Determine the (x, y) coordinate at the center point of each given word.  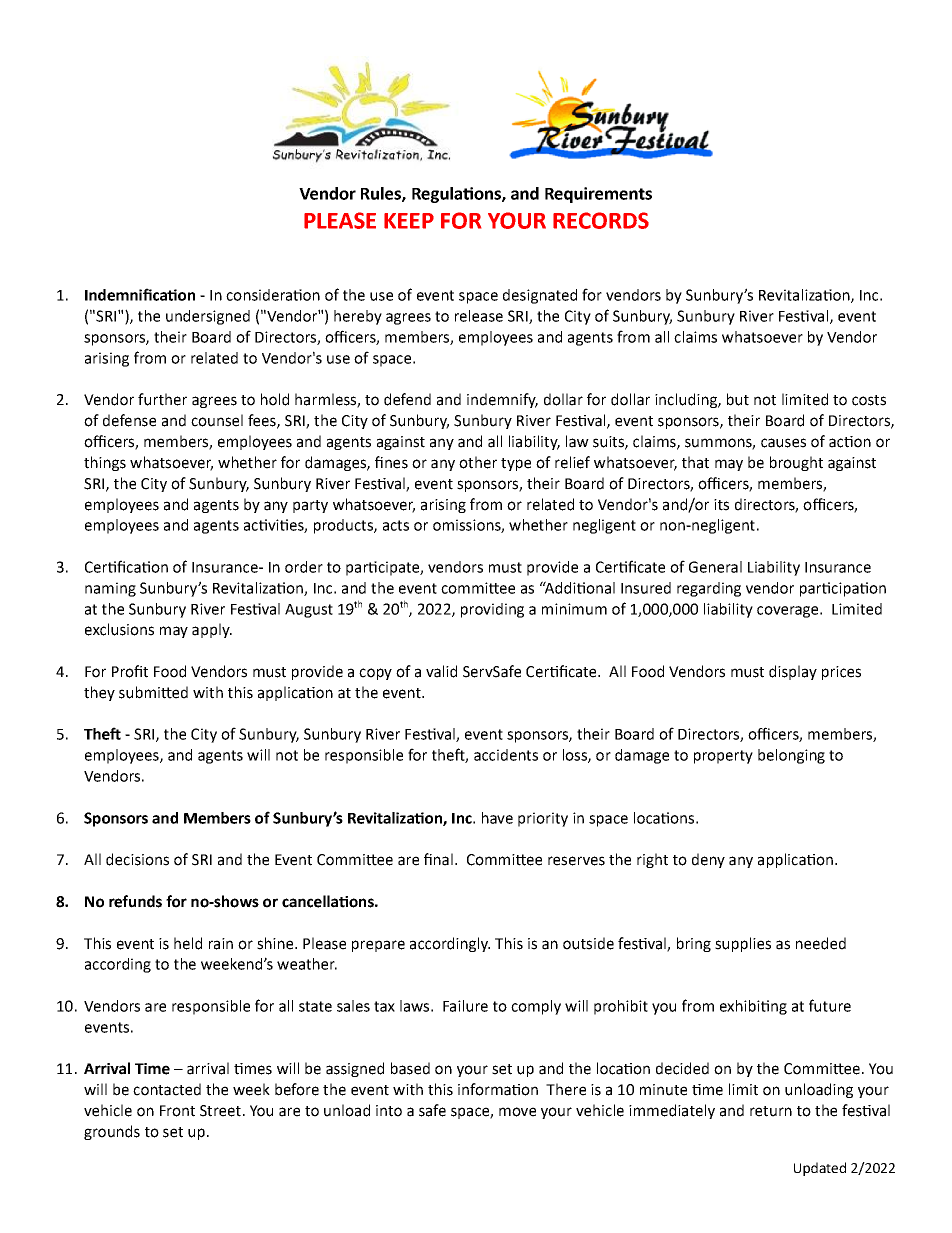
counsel (217, 420)
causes (783, 443)
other (478, 462)
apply (212, 630)
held (188, 943)
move (517, 1112)
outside (588, 943)
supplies (743, 944)
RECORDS (601, 220)
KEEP (409, 221)
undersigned (208, 317)
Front (177, 1111)
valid (441, 671)
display (793, 672)
